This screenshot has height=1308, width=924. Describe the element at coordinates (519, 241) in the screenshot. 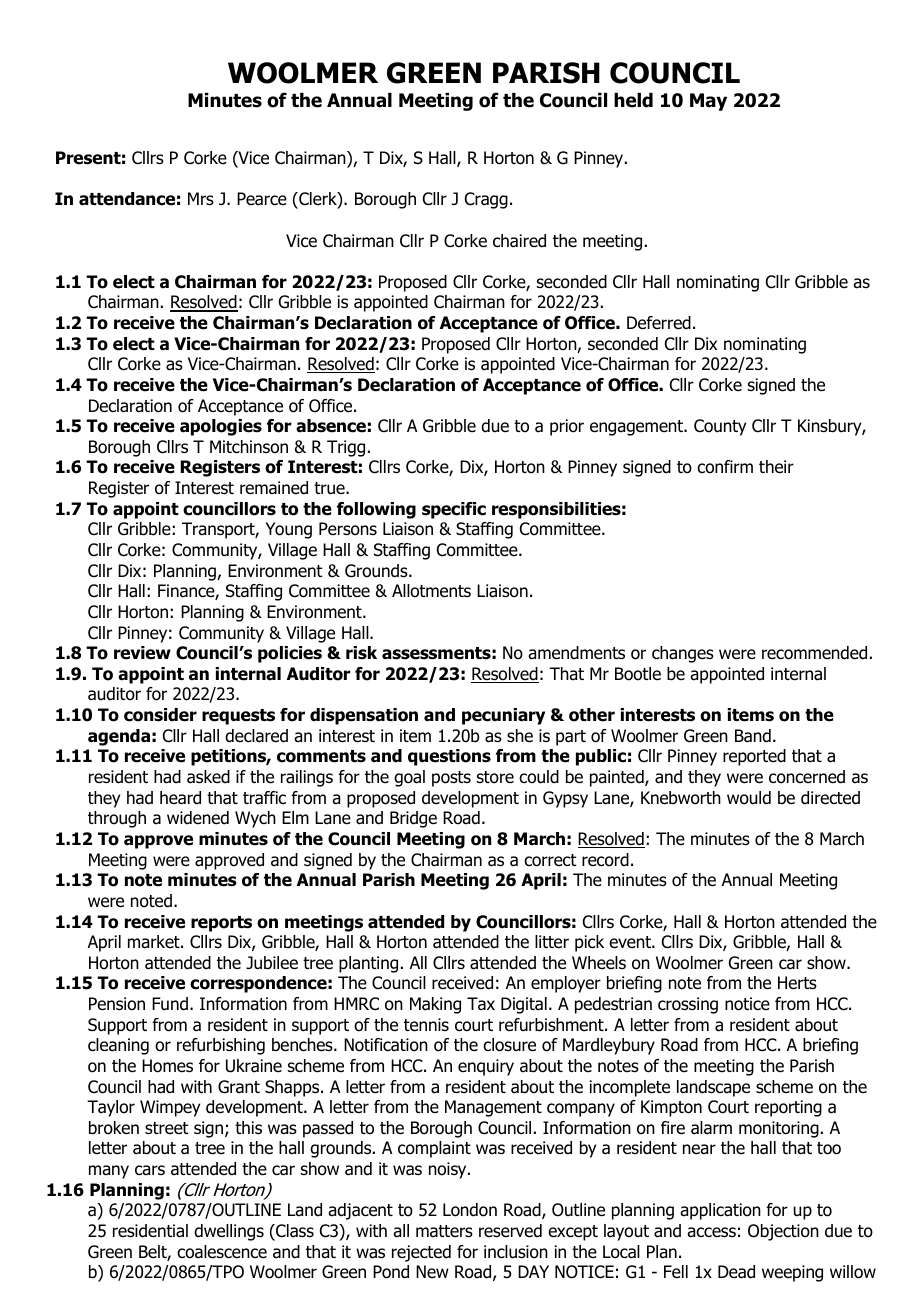

I see `chaired` at that location.
